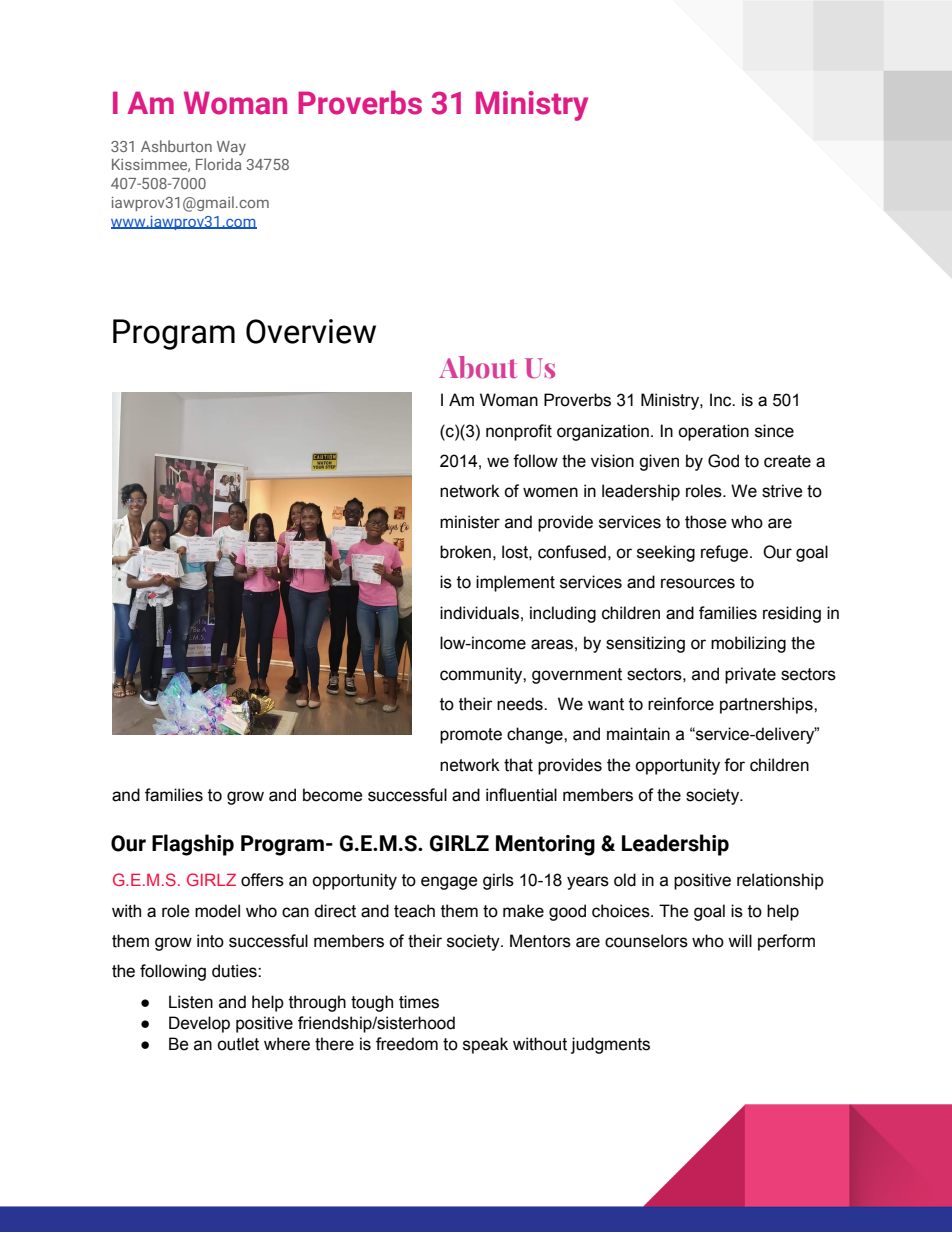 The image size is (952, 1233). What do you see at coordinates (485, 1045) in the screenshot?
I see `speak` at bounding box center [485, 1045].
